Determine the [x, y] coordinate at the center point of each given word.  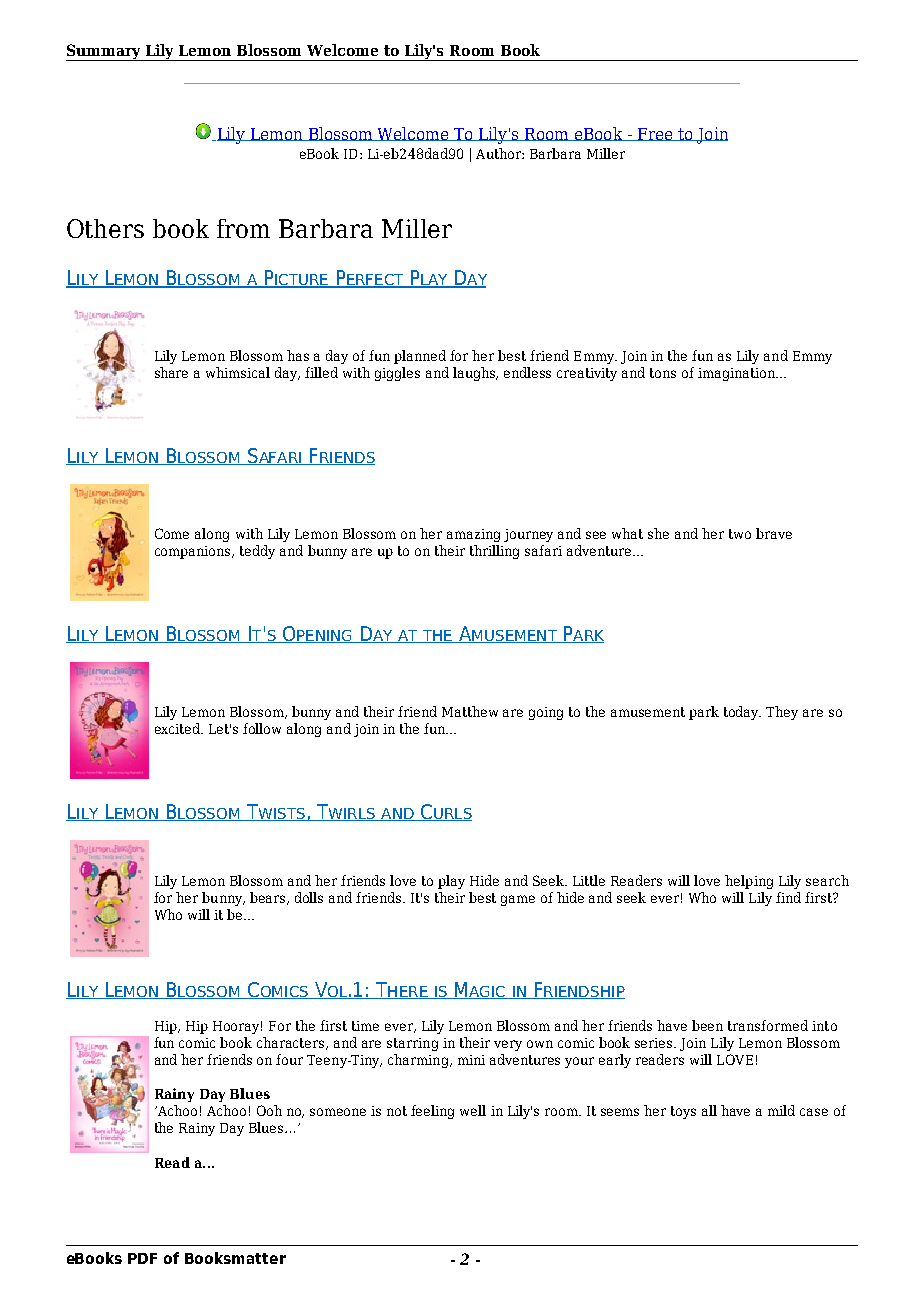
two [740, 534]
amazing [473, 535]
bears [269, 898]
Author [499, 153]
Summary [104, 52]
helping [749, 882]
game [518, 900]
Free [655, 134]
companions [194, 552]
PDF [142, 1258]
